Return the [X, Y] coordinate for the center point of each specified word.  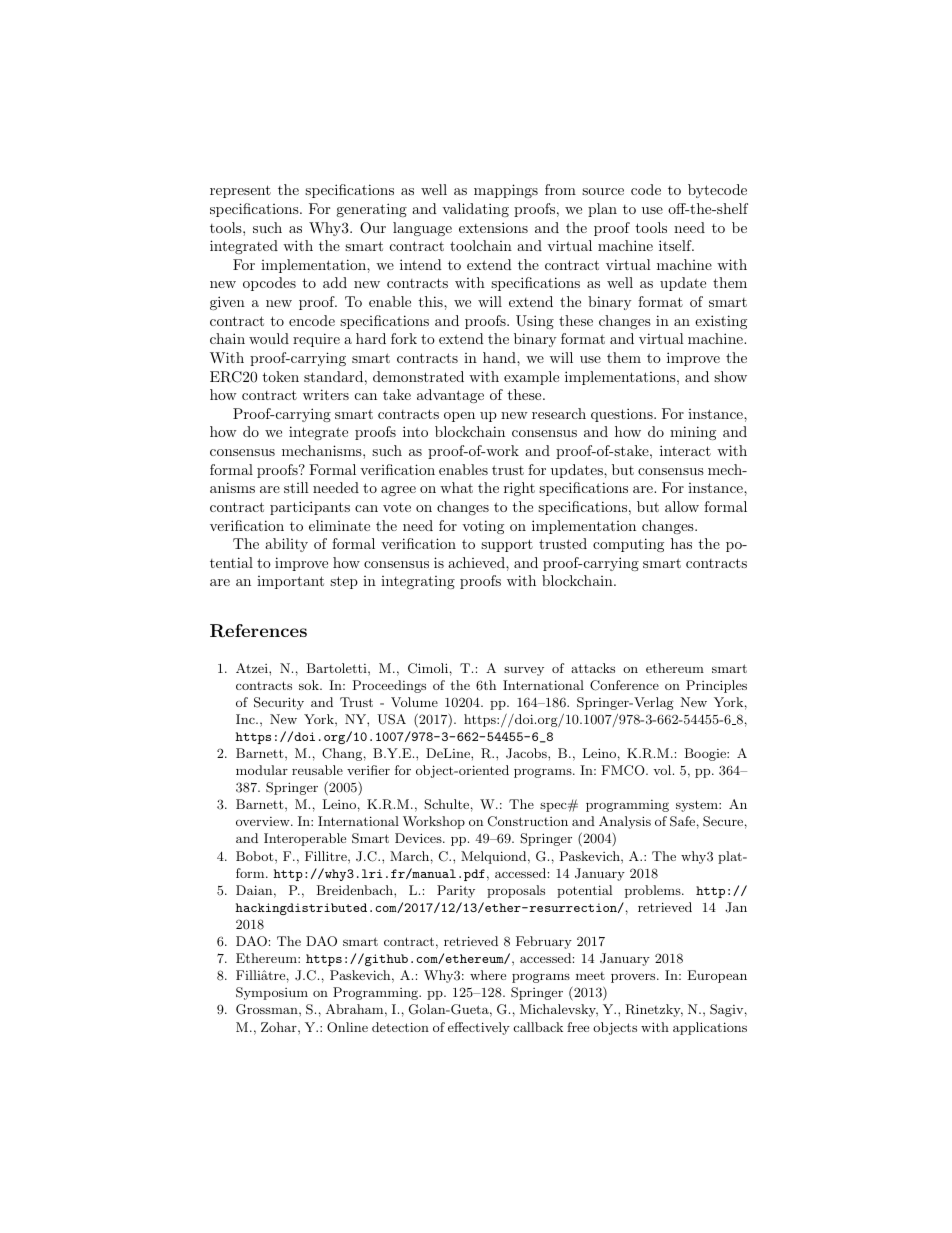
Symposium [272, 993]
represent [240, 191]
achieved [477, 562]
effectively [479, 1028]
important [290, 582]
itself [676, 245]
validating [475, 210]
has [681, 543]
